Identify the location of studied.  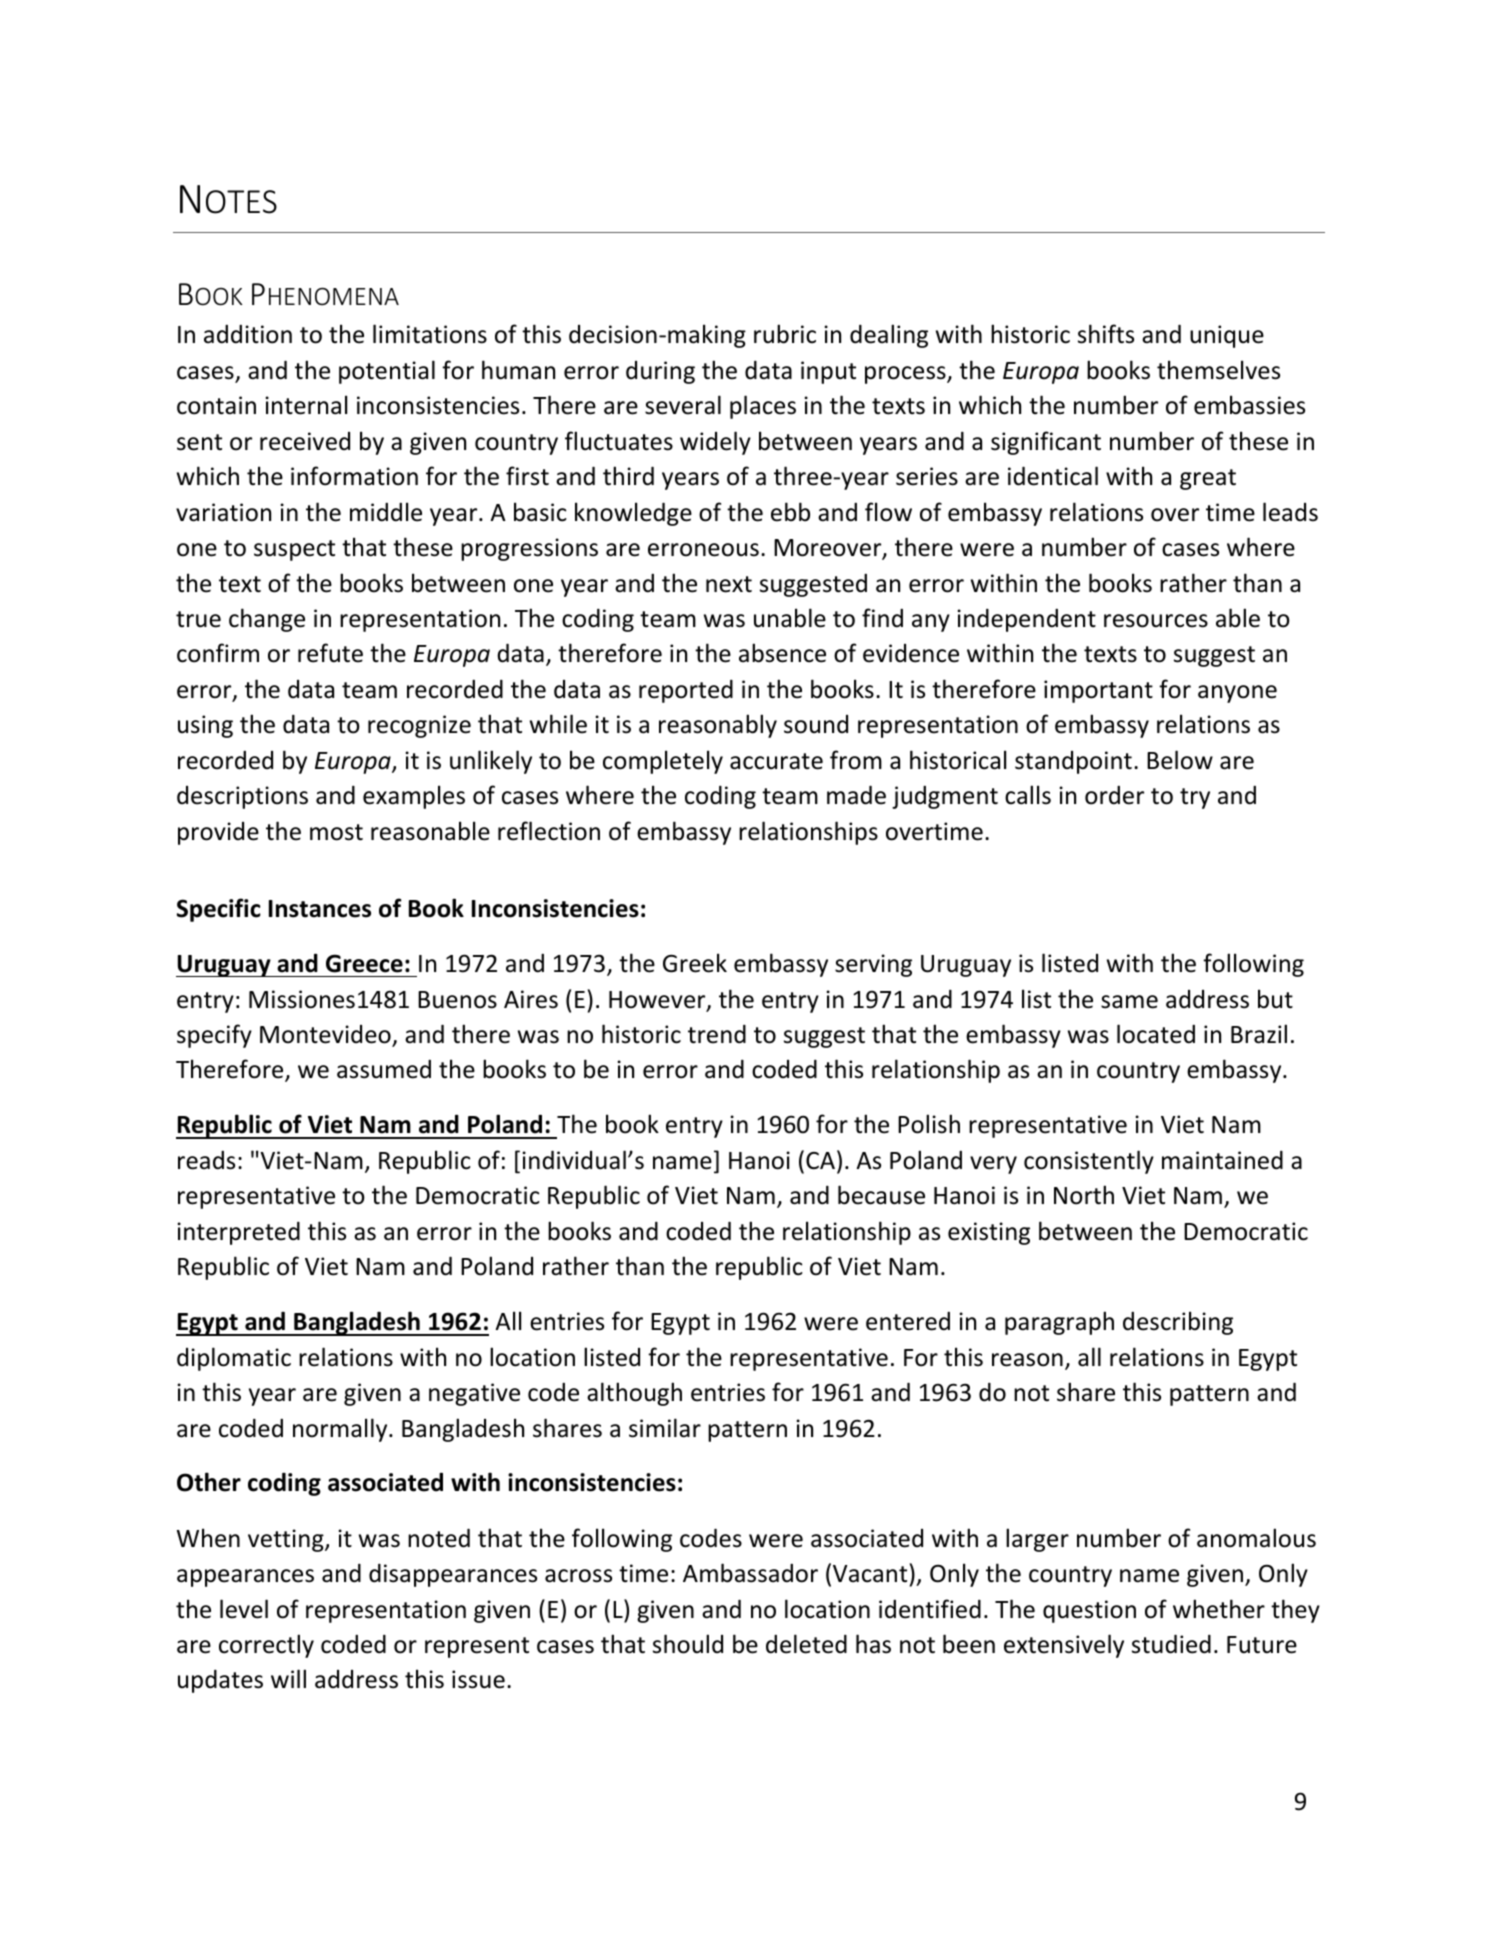
(1171, 1644).
